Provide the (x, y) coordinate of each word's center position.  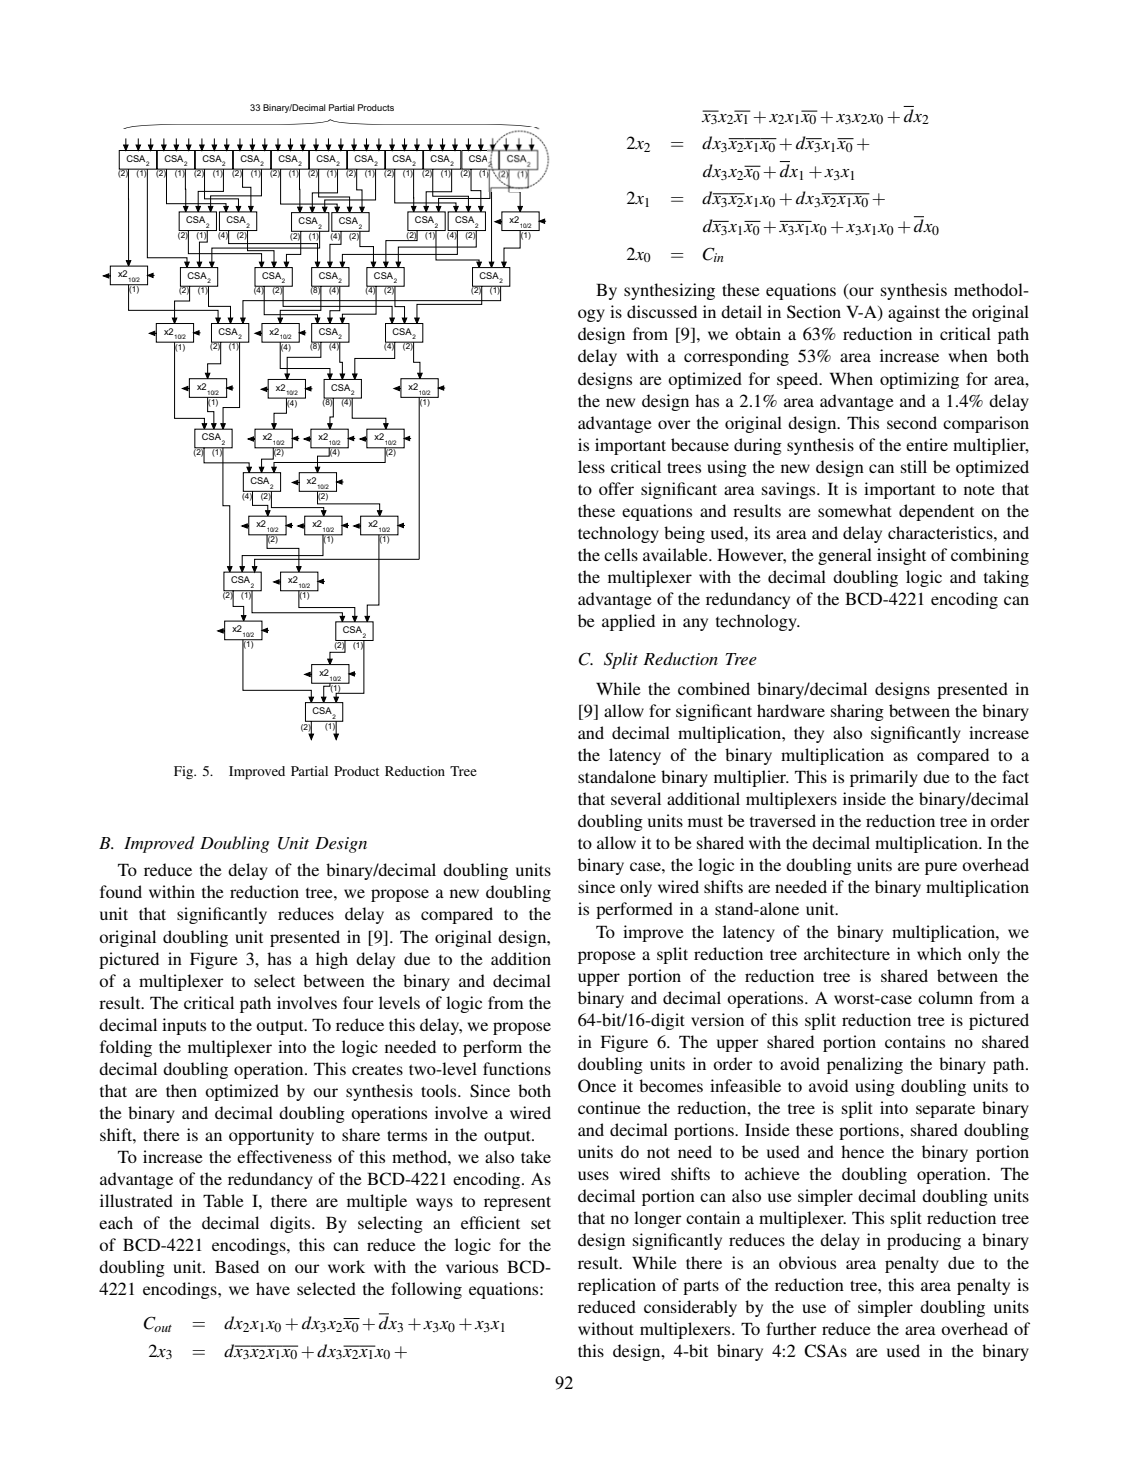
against (914, 313)
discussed (662, 311)
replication (617, 1286)
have (273, 1288)
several (636, 798)
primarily (884, 778)
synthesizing (669, 291)
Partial (309, 771)
